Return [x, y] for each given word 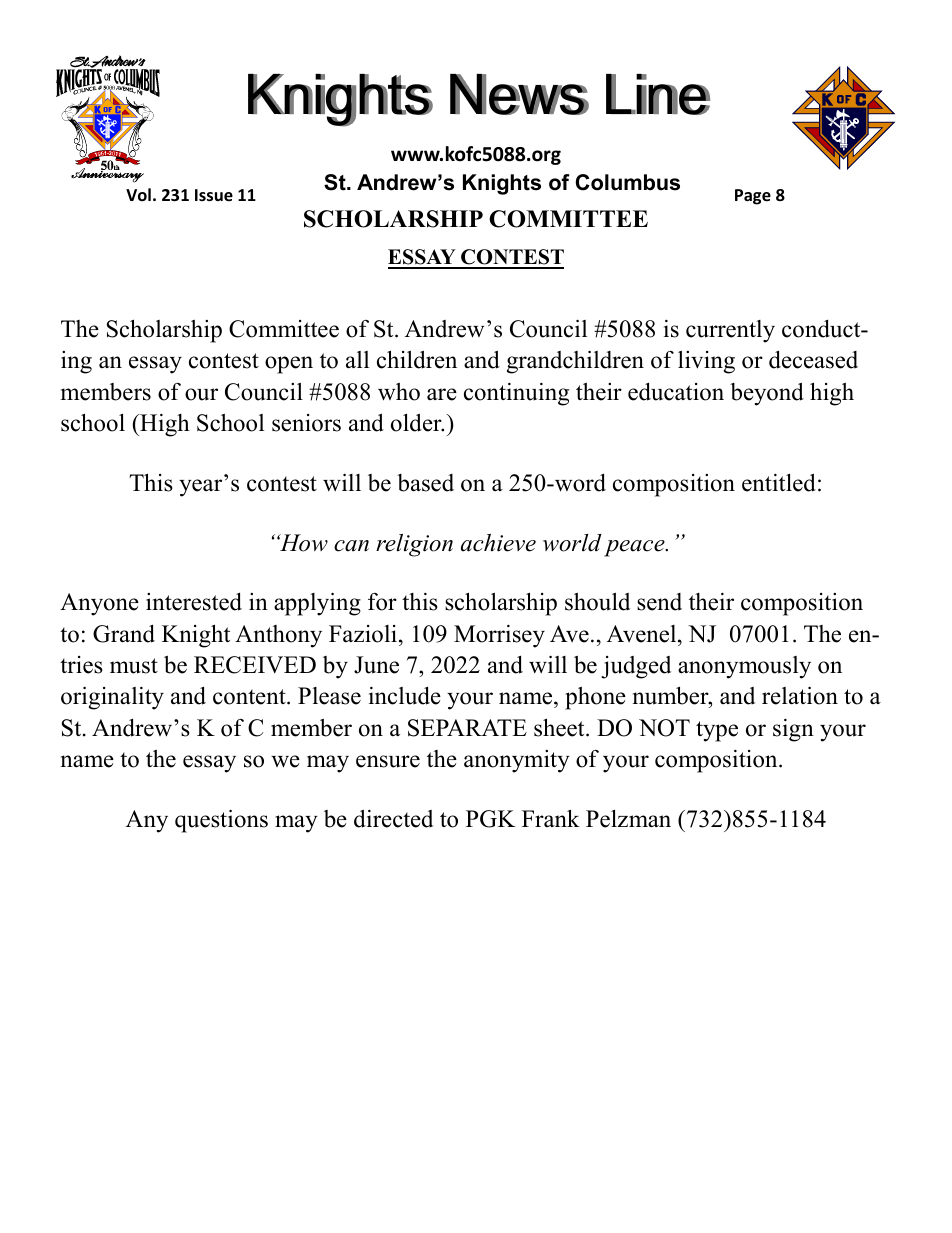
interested [194, 602]
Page [753, 197]
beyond [767, 394]
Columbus [628, 182]
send [659, 602]
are [442, 394]
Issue [214, 195]
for [382, 602]
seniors [306, 423]
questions [221, 821]
